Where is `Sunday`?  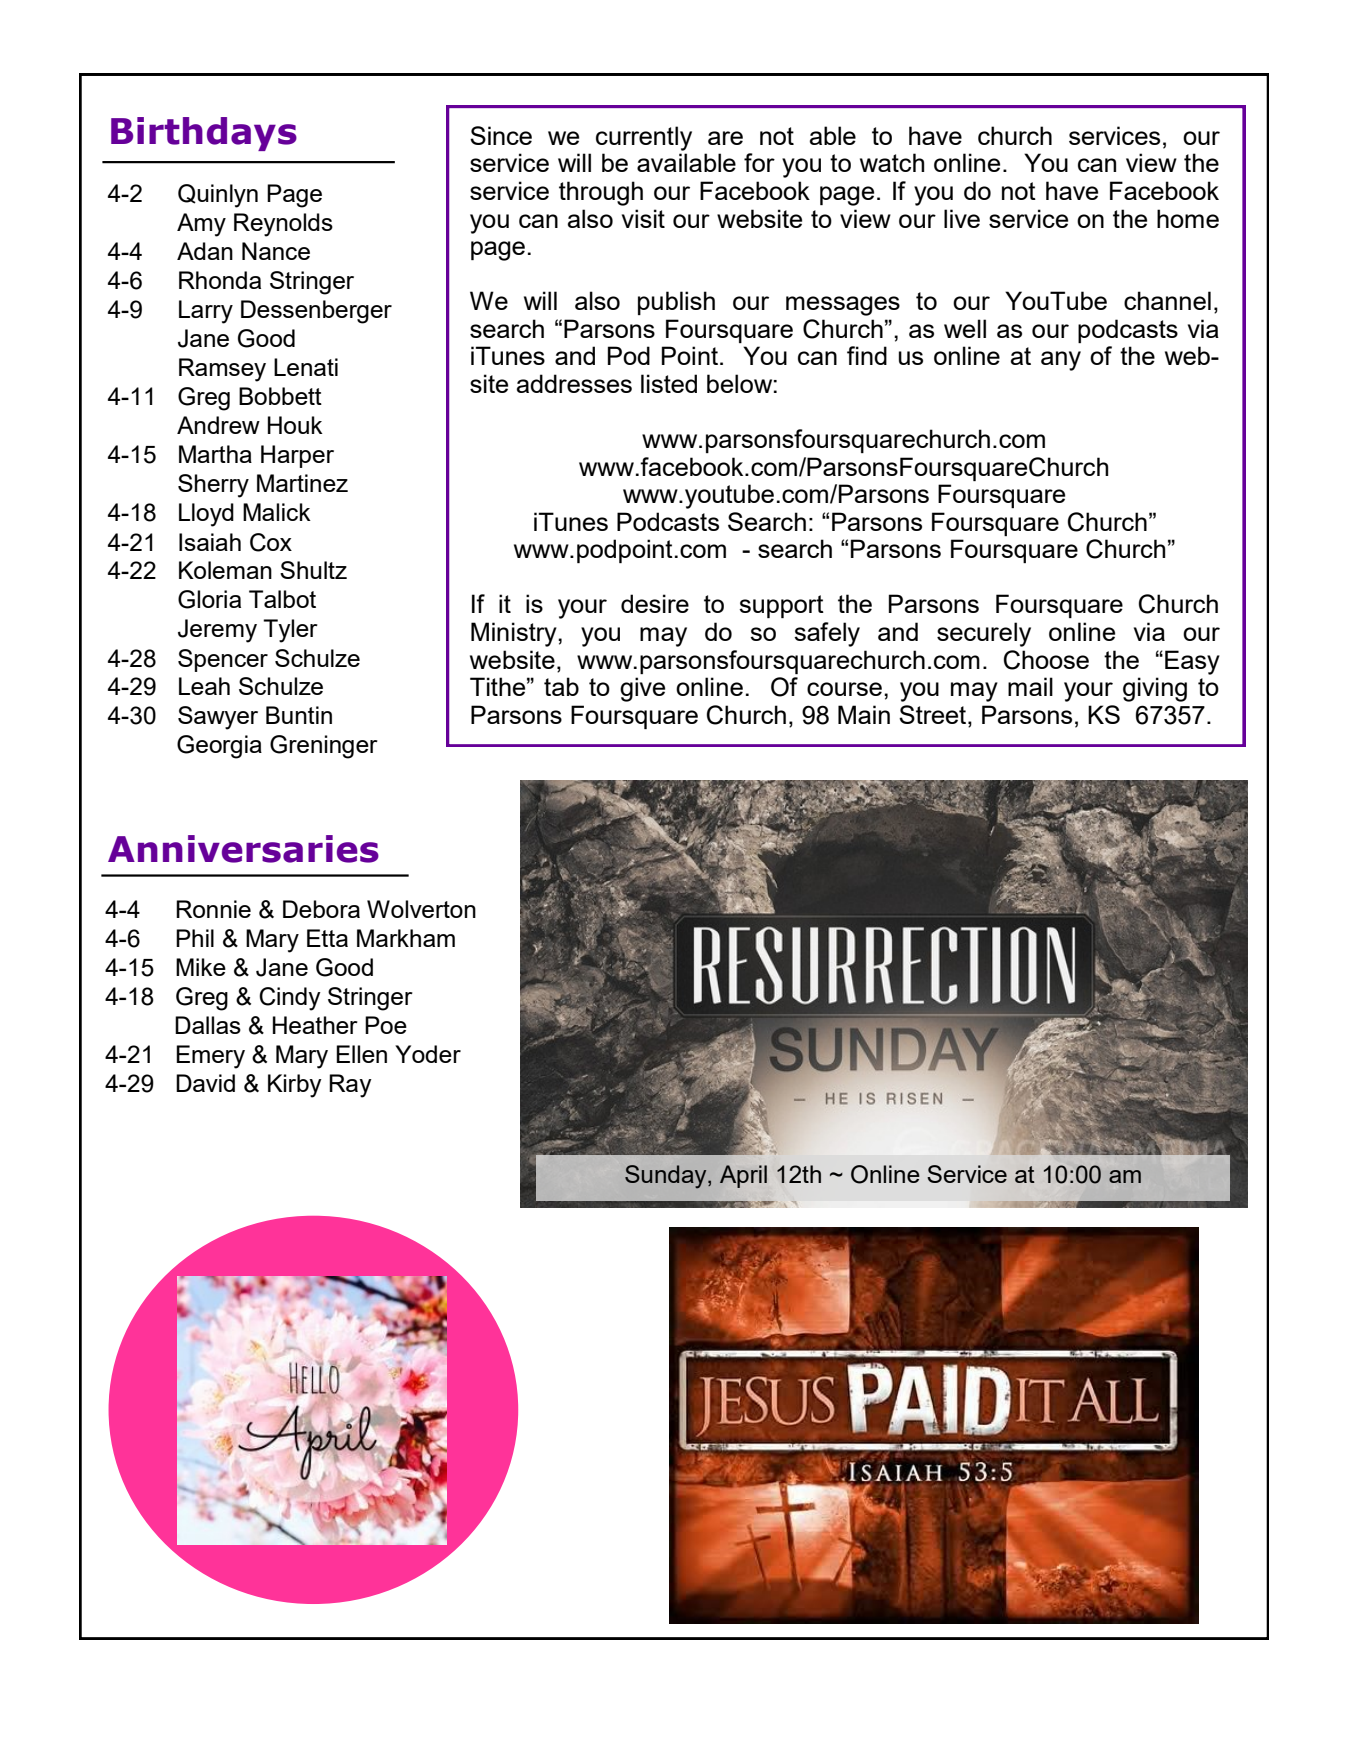 Sunday is located at coordinates (667, 1177).
